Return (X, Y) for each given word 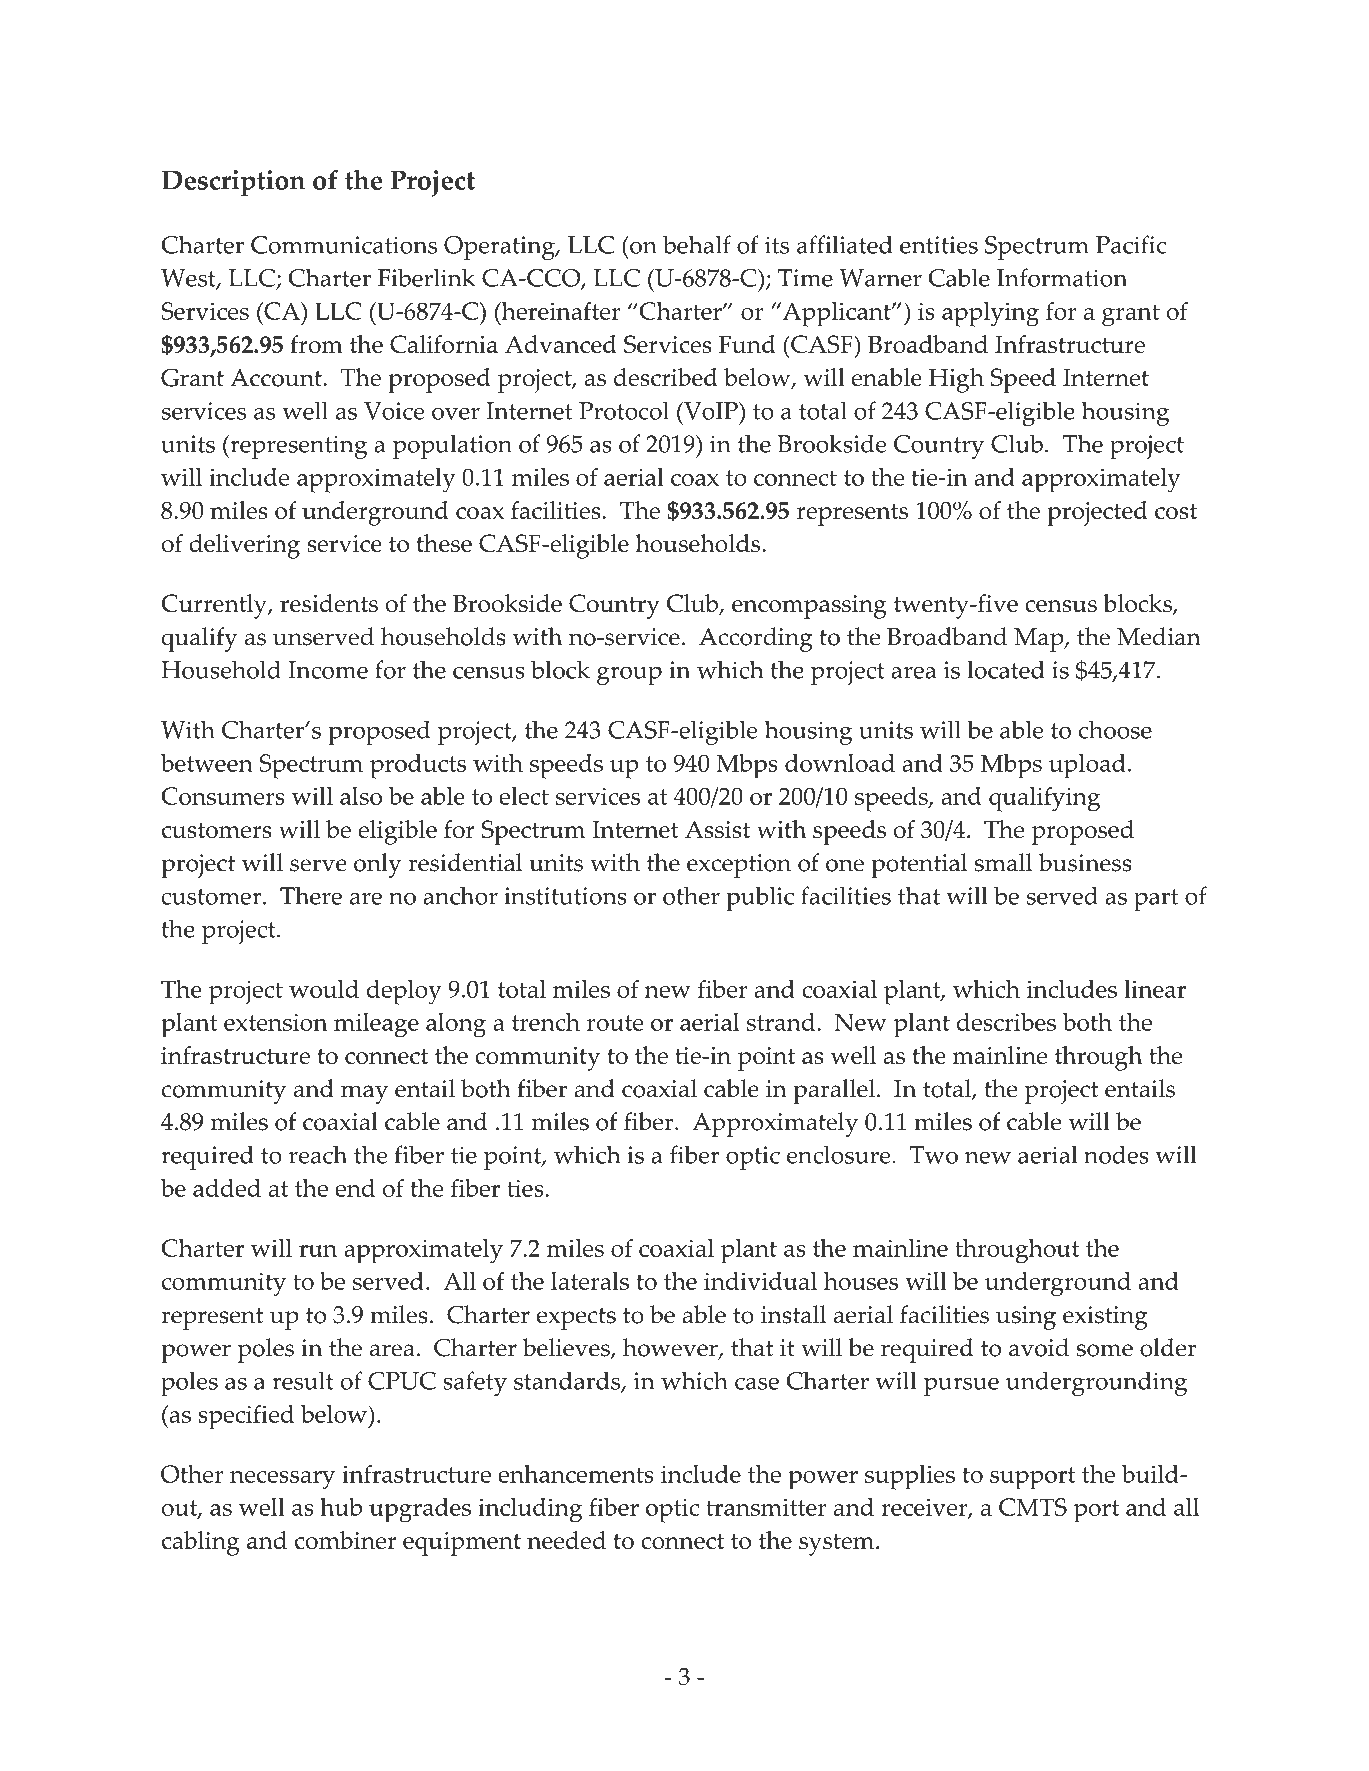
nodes (1116, 1154)
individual (760, 1281)
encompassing (809, 607)
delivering (244, 546)
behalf (697, 244)
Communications (344, 245)
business (1085, 862)
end (355, 1188)
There (311, 895)
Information (1062, 277)
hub (341, 1507)
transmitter (766, 1507)
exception (739, 866)
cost (1176, 511)
